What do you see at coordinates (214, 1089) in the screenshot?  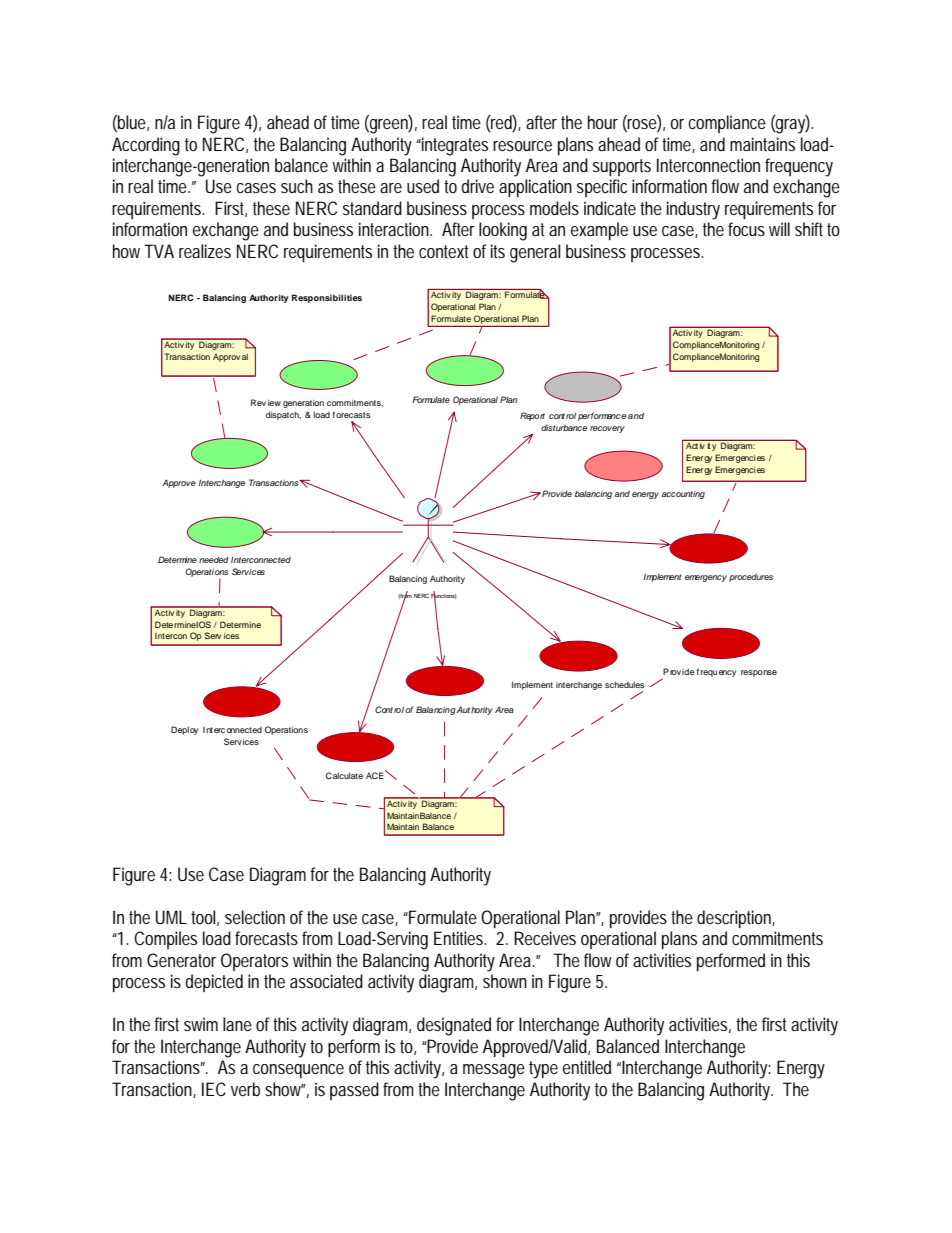 I see `IEC` at bounding box center [214, 1089].
